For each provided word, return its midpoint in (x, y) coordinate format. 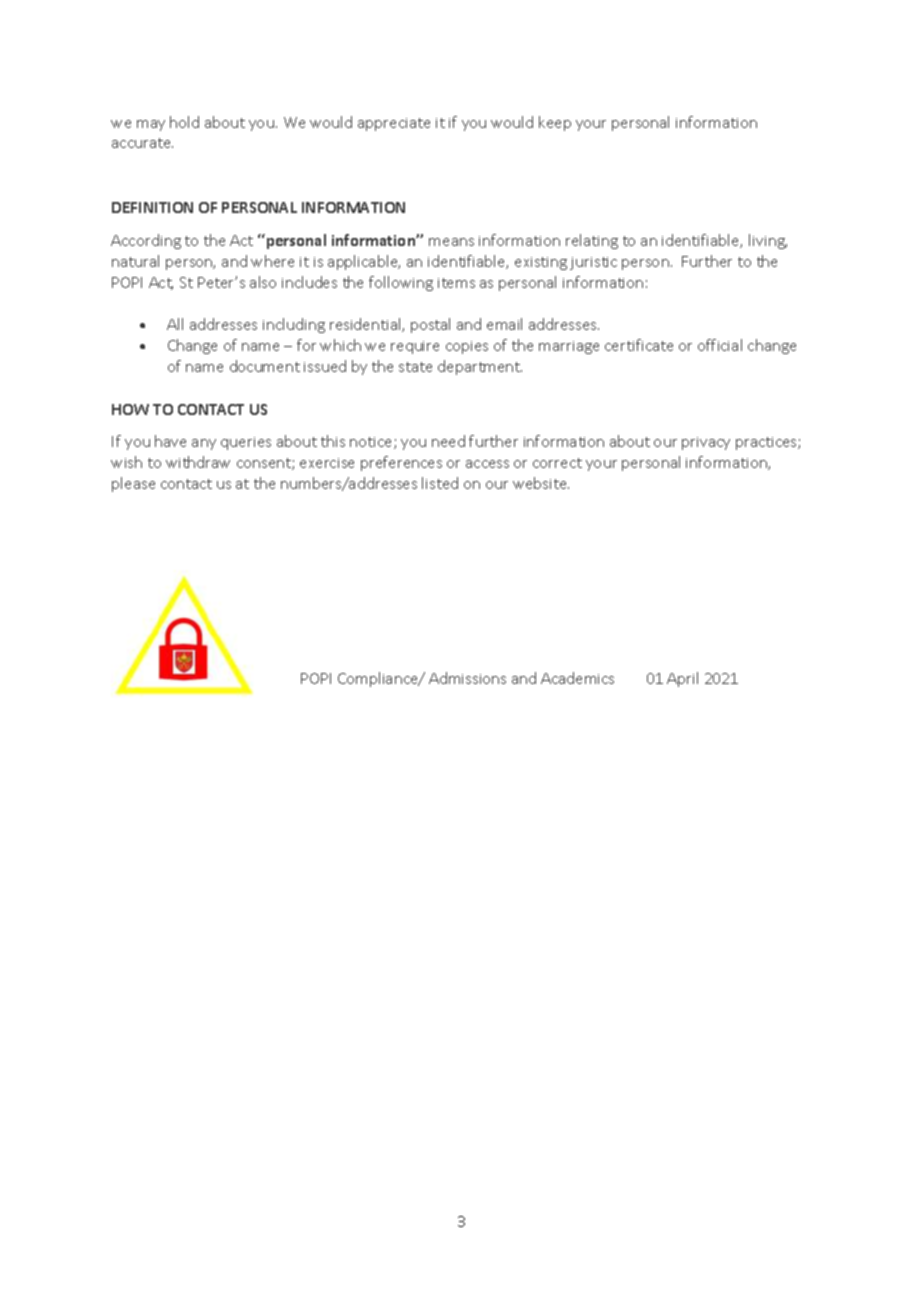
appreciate (394, 124)
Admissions (467, 678)
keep (555, 123)
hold (184, 122)
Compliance (379, 679)
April (682, 679)
